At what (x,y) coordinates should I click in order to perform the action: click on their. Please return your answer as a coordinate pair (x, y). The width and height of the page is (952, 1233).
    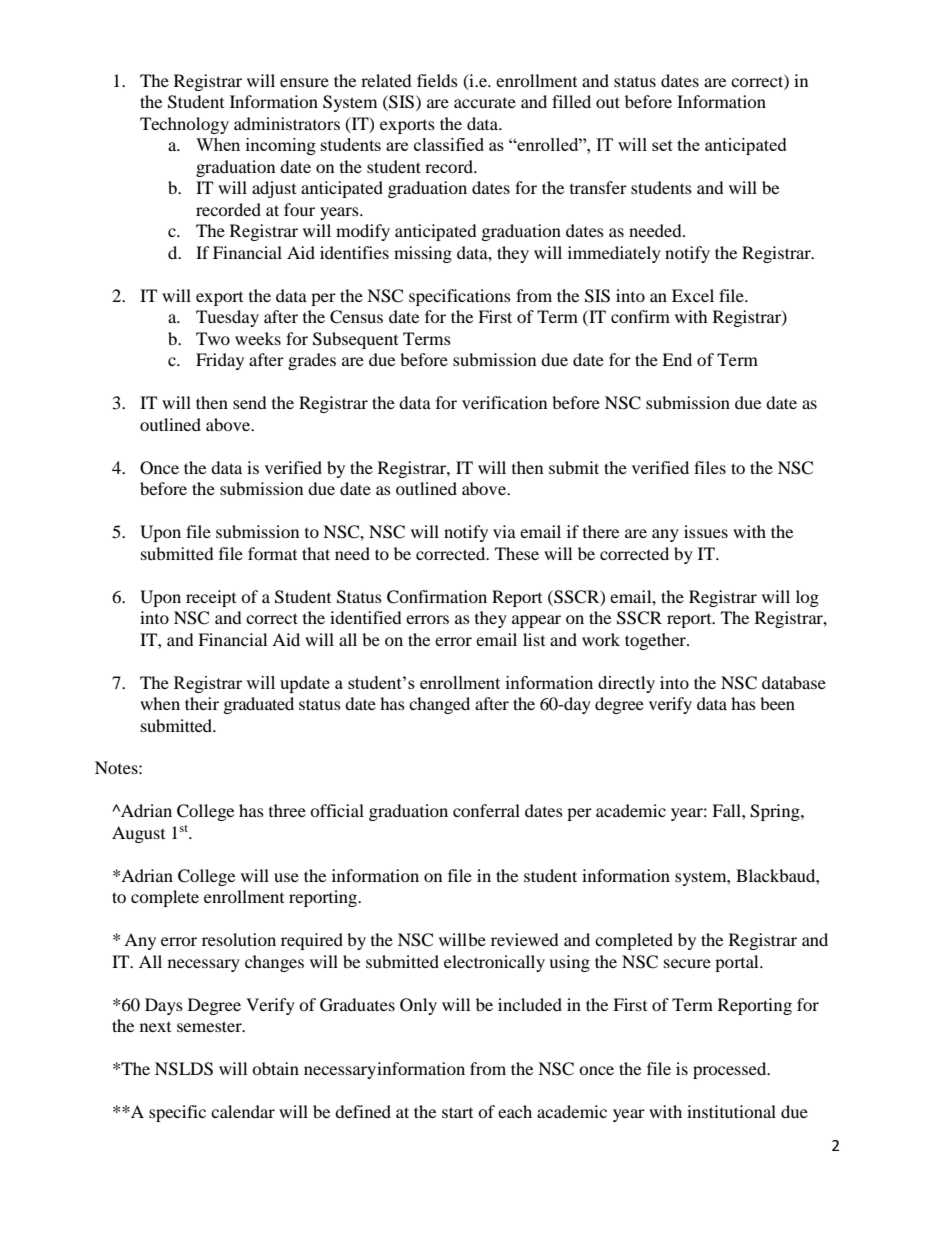
    Looking at the image, I should click on (202, 703).
